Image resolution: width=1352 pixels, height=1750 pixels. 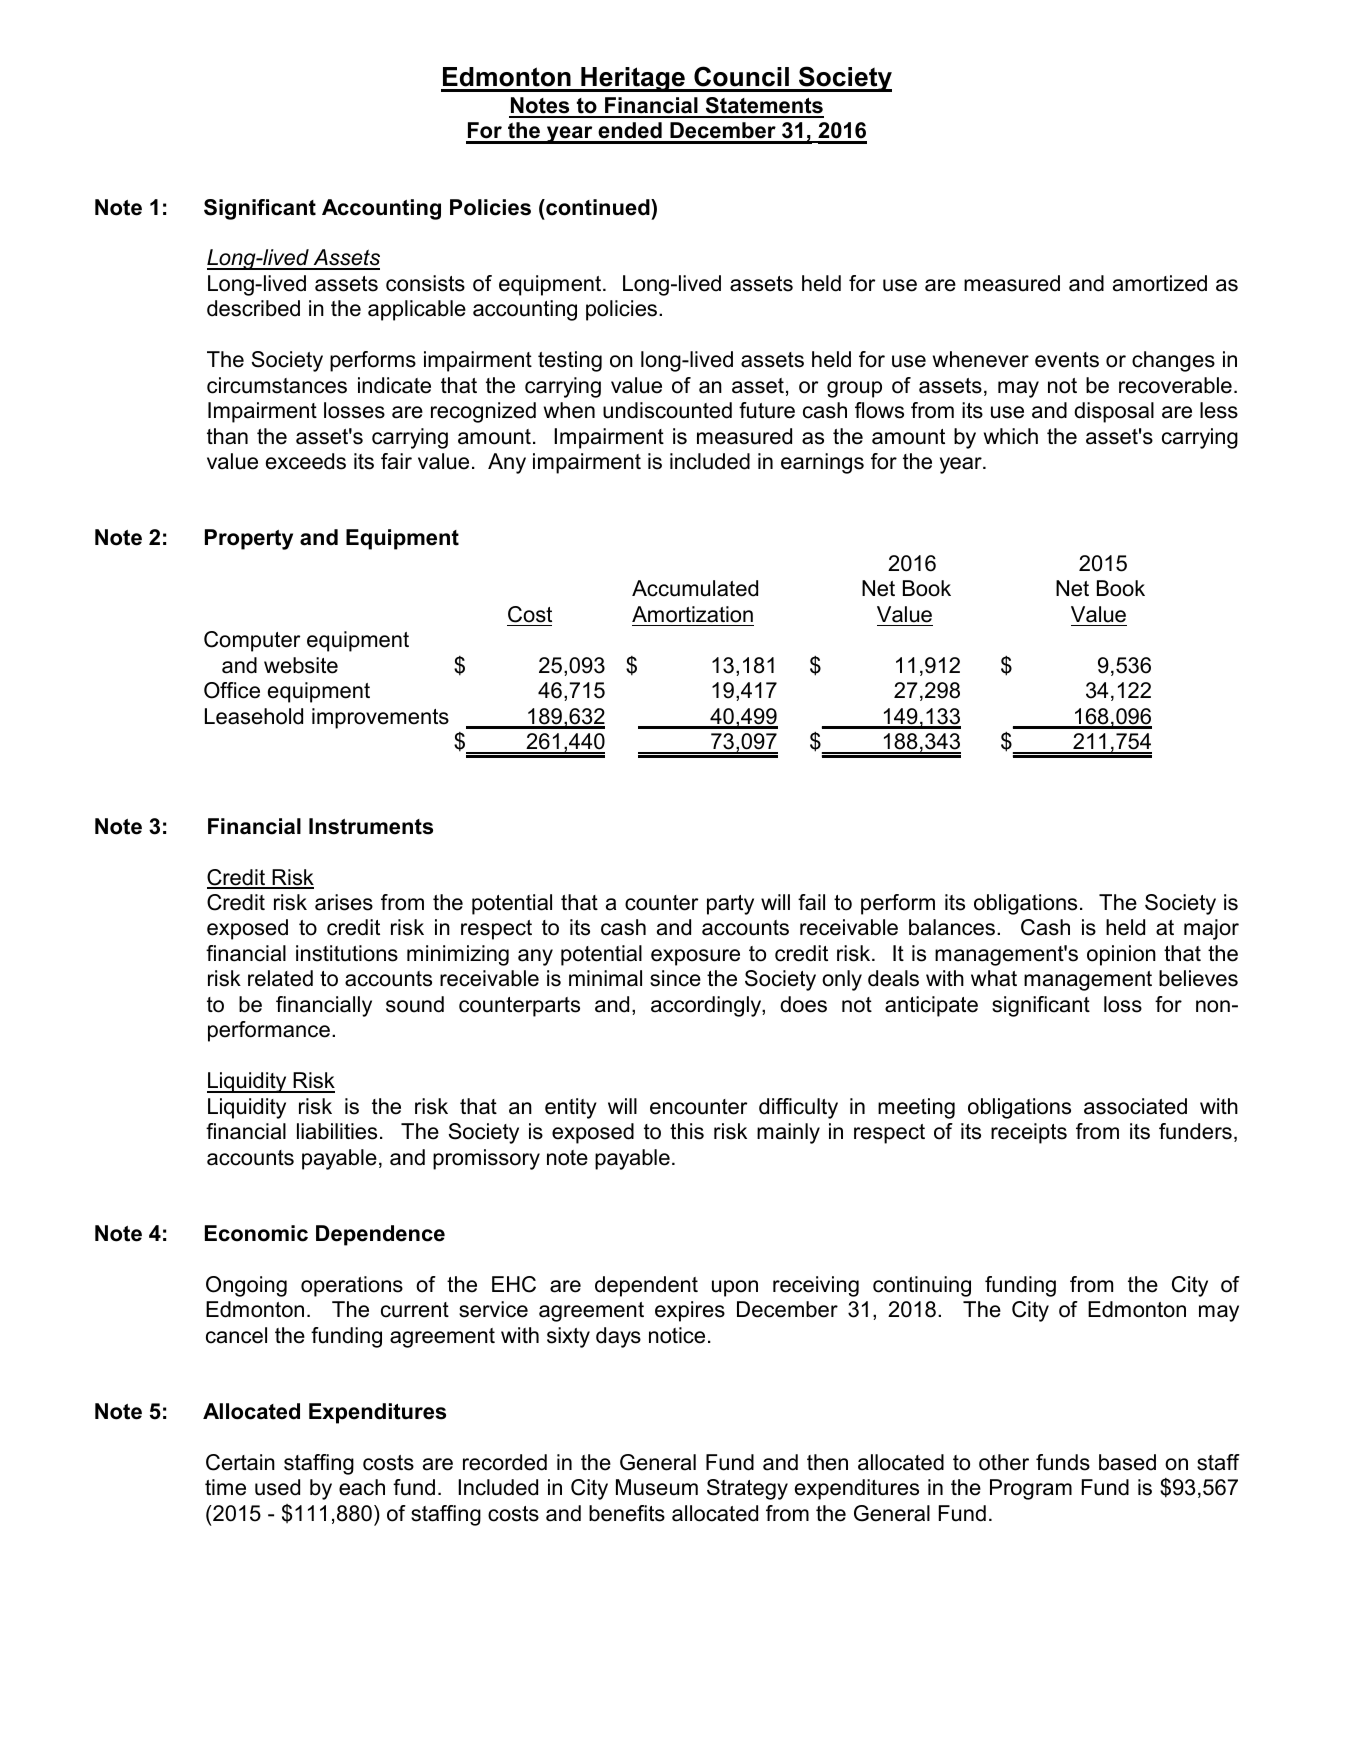 What do you see at coordinates (371, 826) in the screenshot?
I see `Instruments` at bounding box center [371, 826].
